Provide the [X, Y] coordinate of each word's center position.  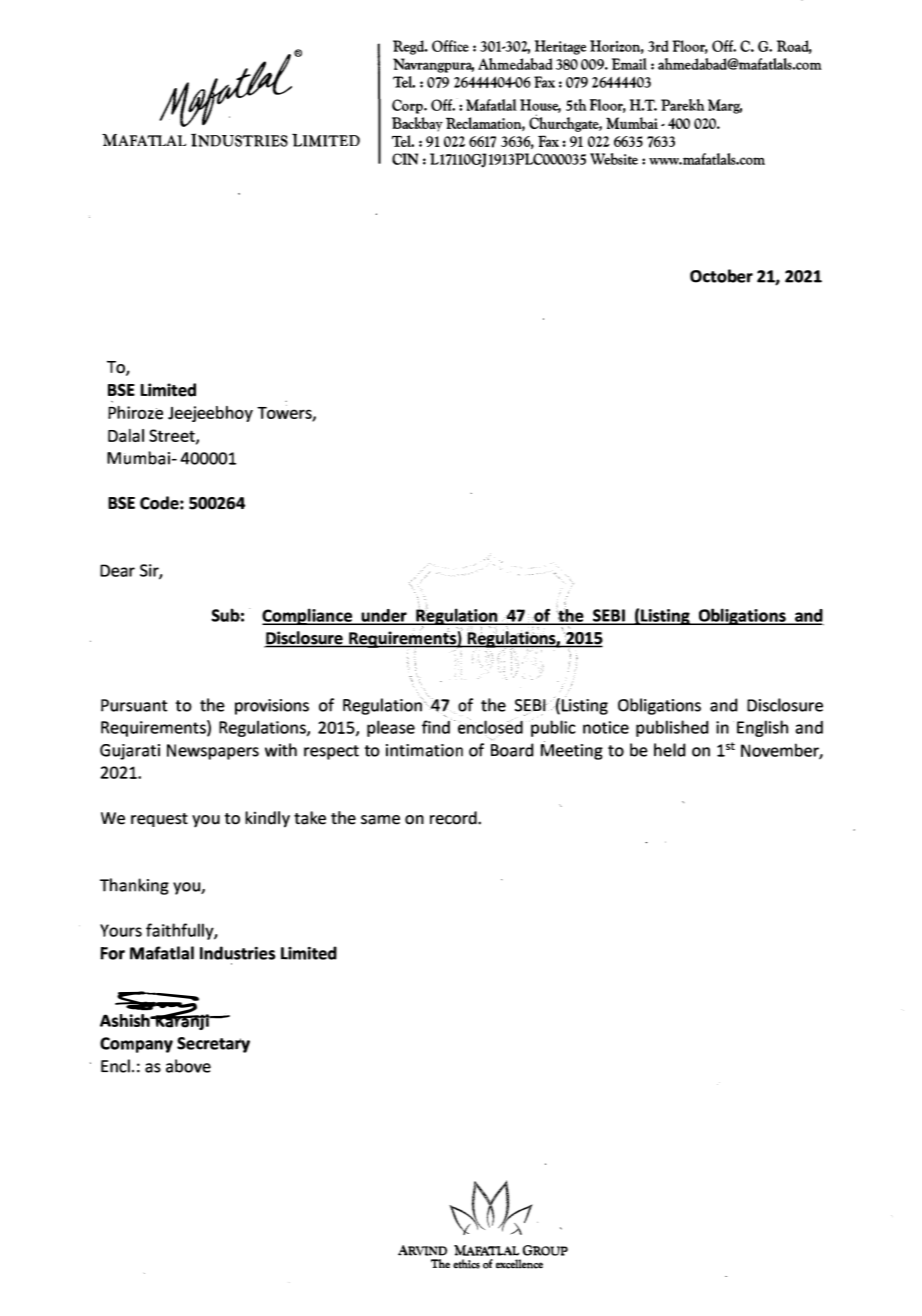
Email [629, 64]
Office [450, 46]
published [672, 728]
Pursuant [134, 705]
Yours [121, 930]
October [721, 276]
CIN [405, 159]
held [670, 750]
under [384, 617]
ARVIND [422, 1250]
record [454, 818]
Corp [408, 106]
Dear [117, 570]
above [188, 1066]
